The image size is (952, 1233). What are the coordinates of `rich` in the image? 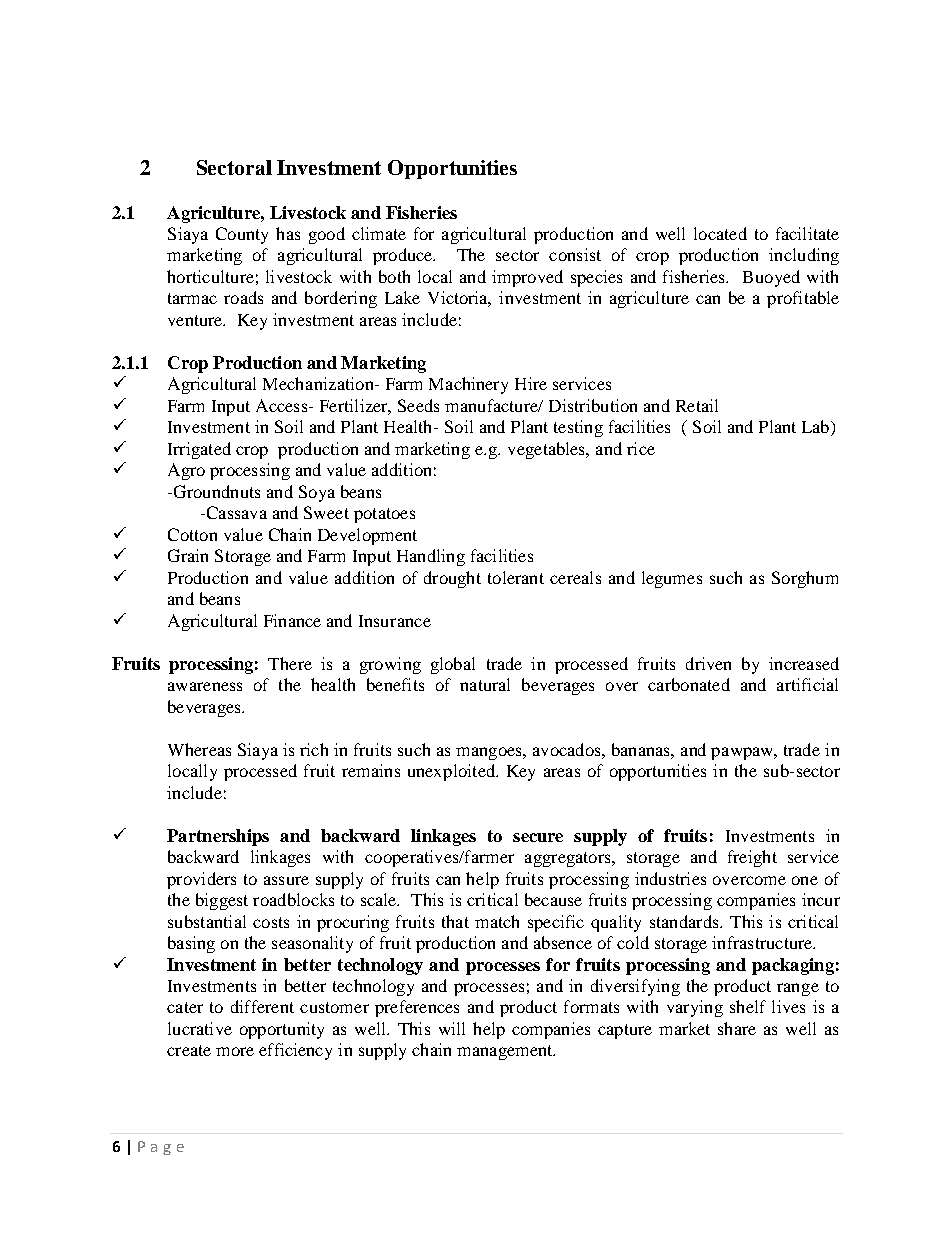 It's located at (314, 749).
